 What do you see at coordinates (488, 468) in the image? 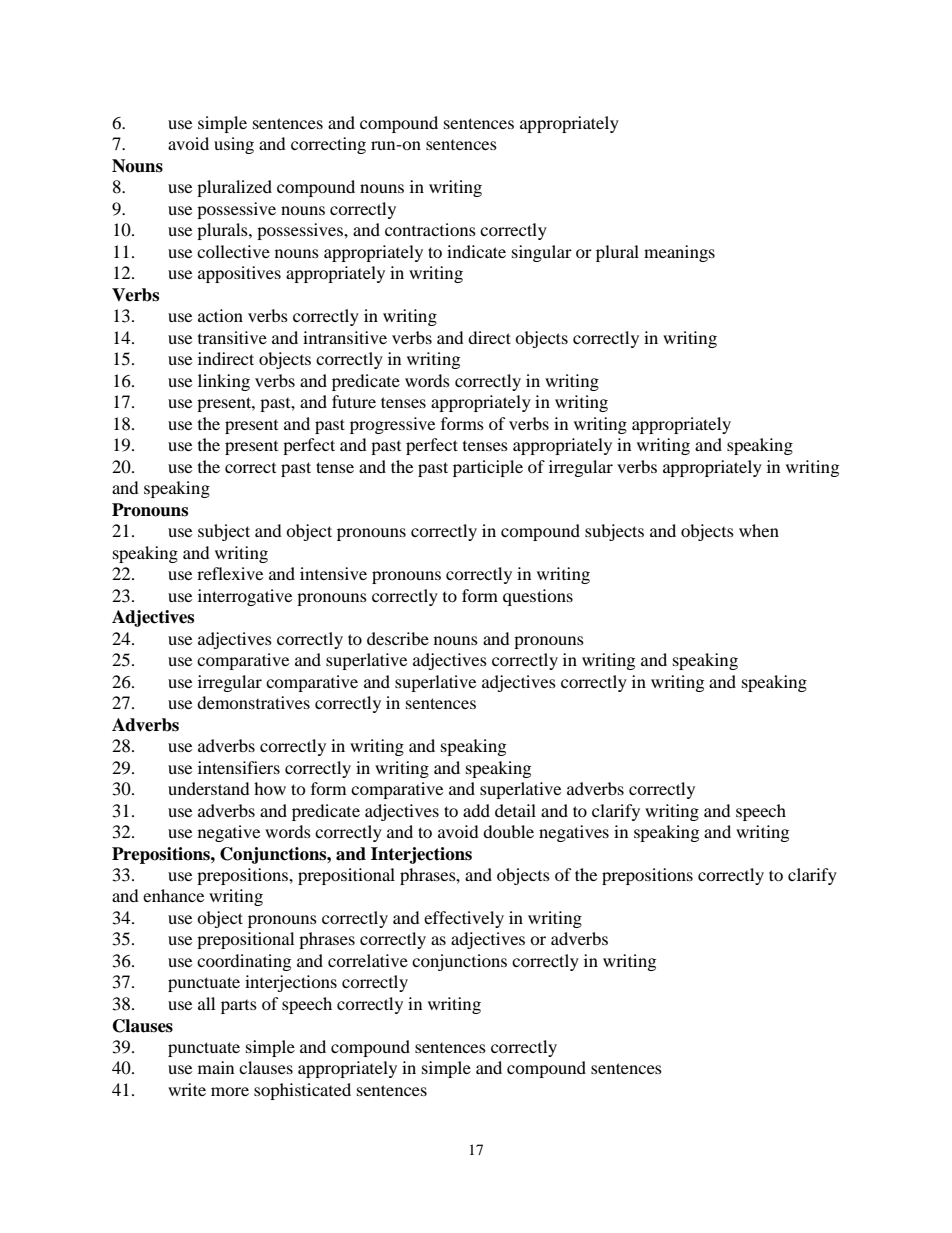
I see `participle` at bounding box center [488, 468].
